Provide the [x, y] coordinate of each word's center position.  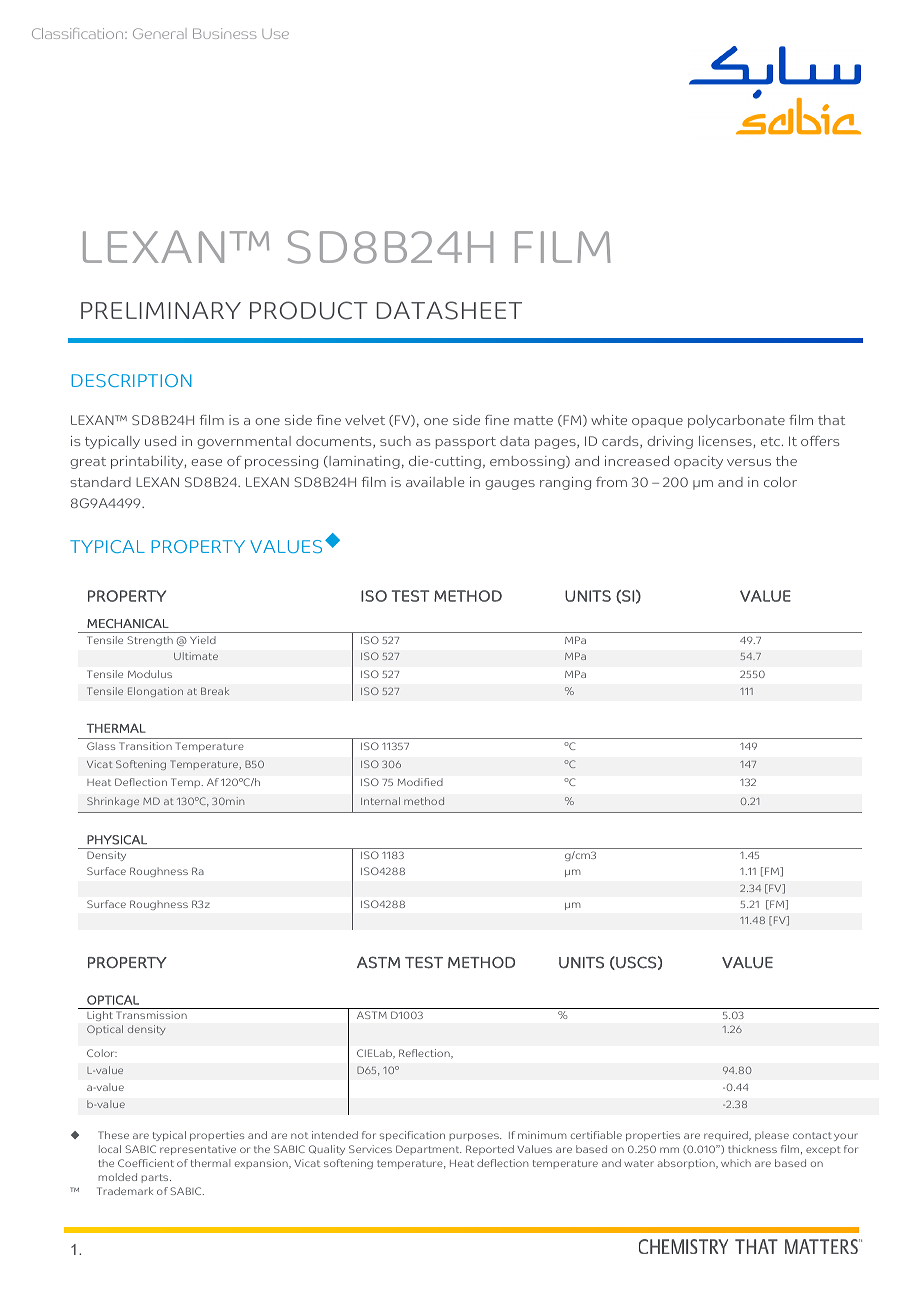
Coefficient [146, 1163]
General [160, 33]
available [435, 482]
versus [749, 462]
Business [224, 33]
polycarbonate [736, 421]
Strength [150, 641]
